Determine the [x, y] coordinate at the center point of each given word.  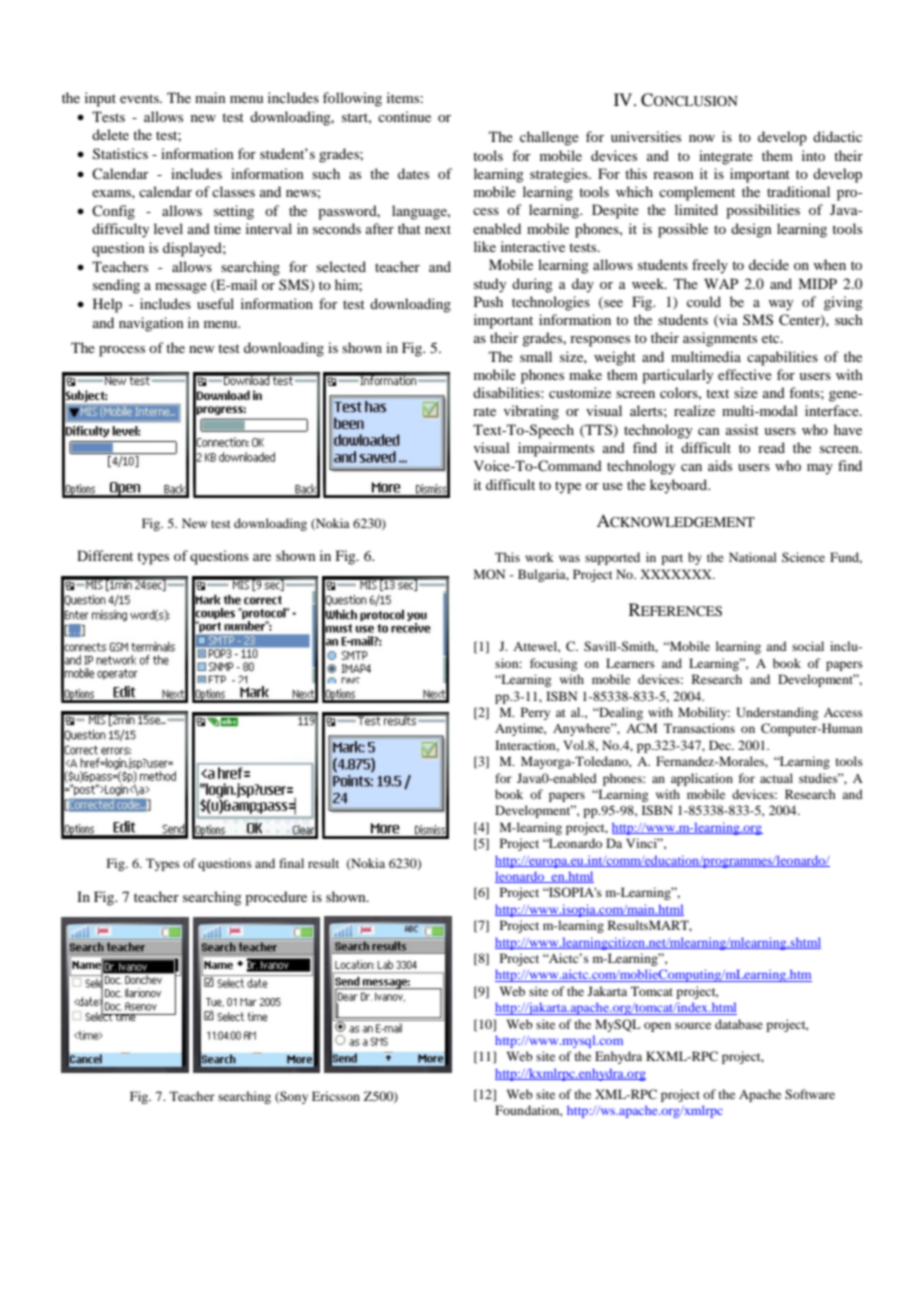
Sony [293, 1097]
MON [489, 574]
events [140, 98]
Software [810, 1094]
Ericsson [336, 1096]
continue [404, 116]
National [753, 557]
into [813, 155]
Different [105, 555]
